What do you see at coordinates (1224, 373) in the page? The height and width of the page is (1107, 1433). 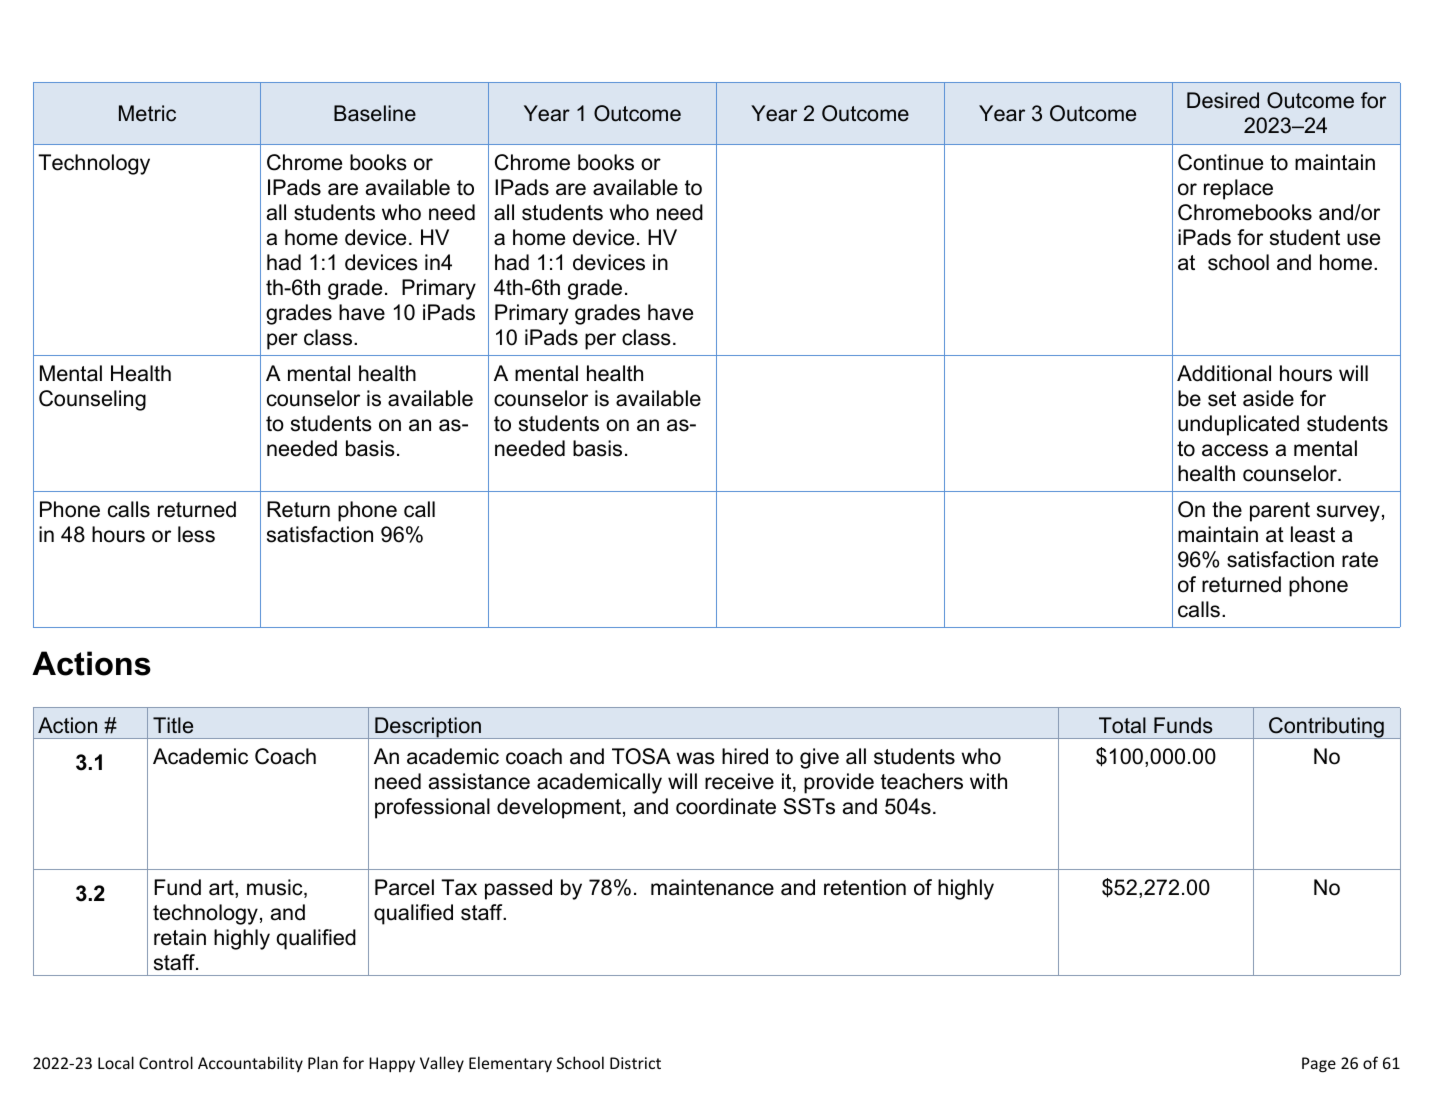 I see `Additional` at bounding box center [1224, 373].
